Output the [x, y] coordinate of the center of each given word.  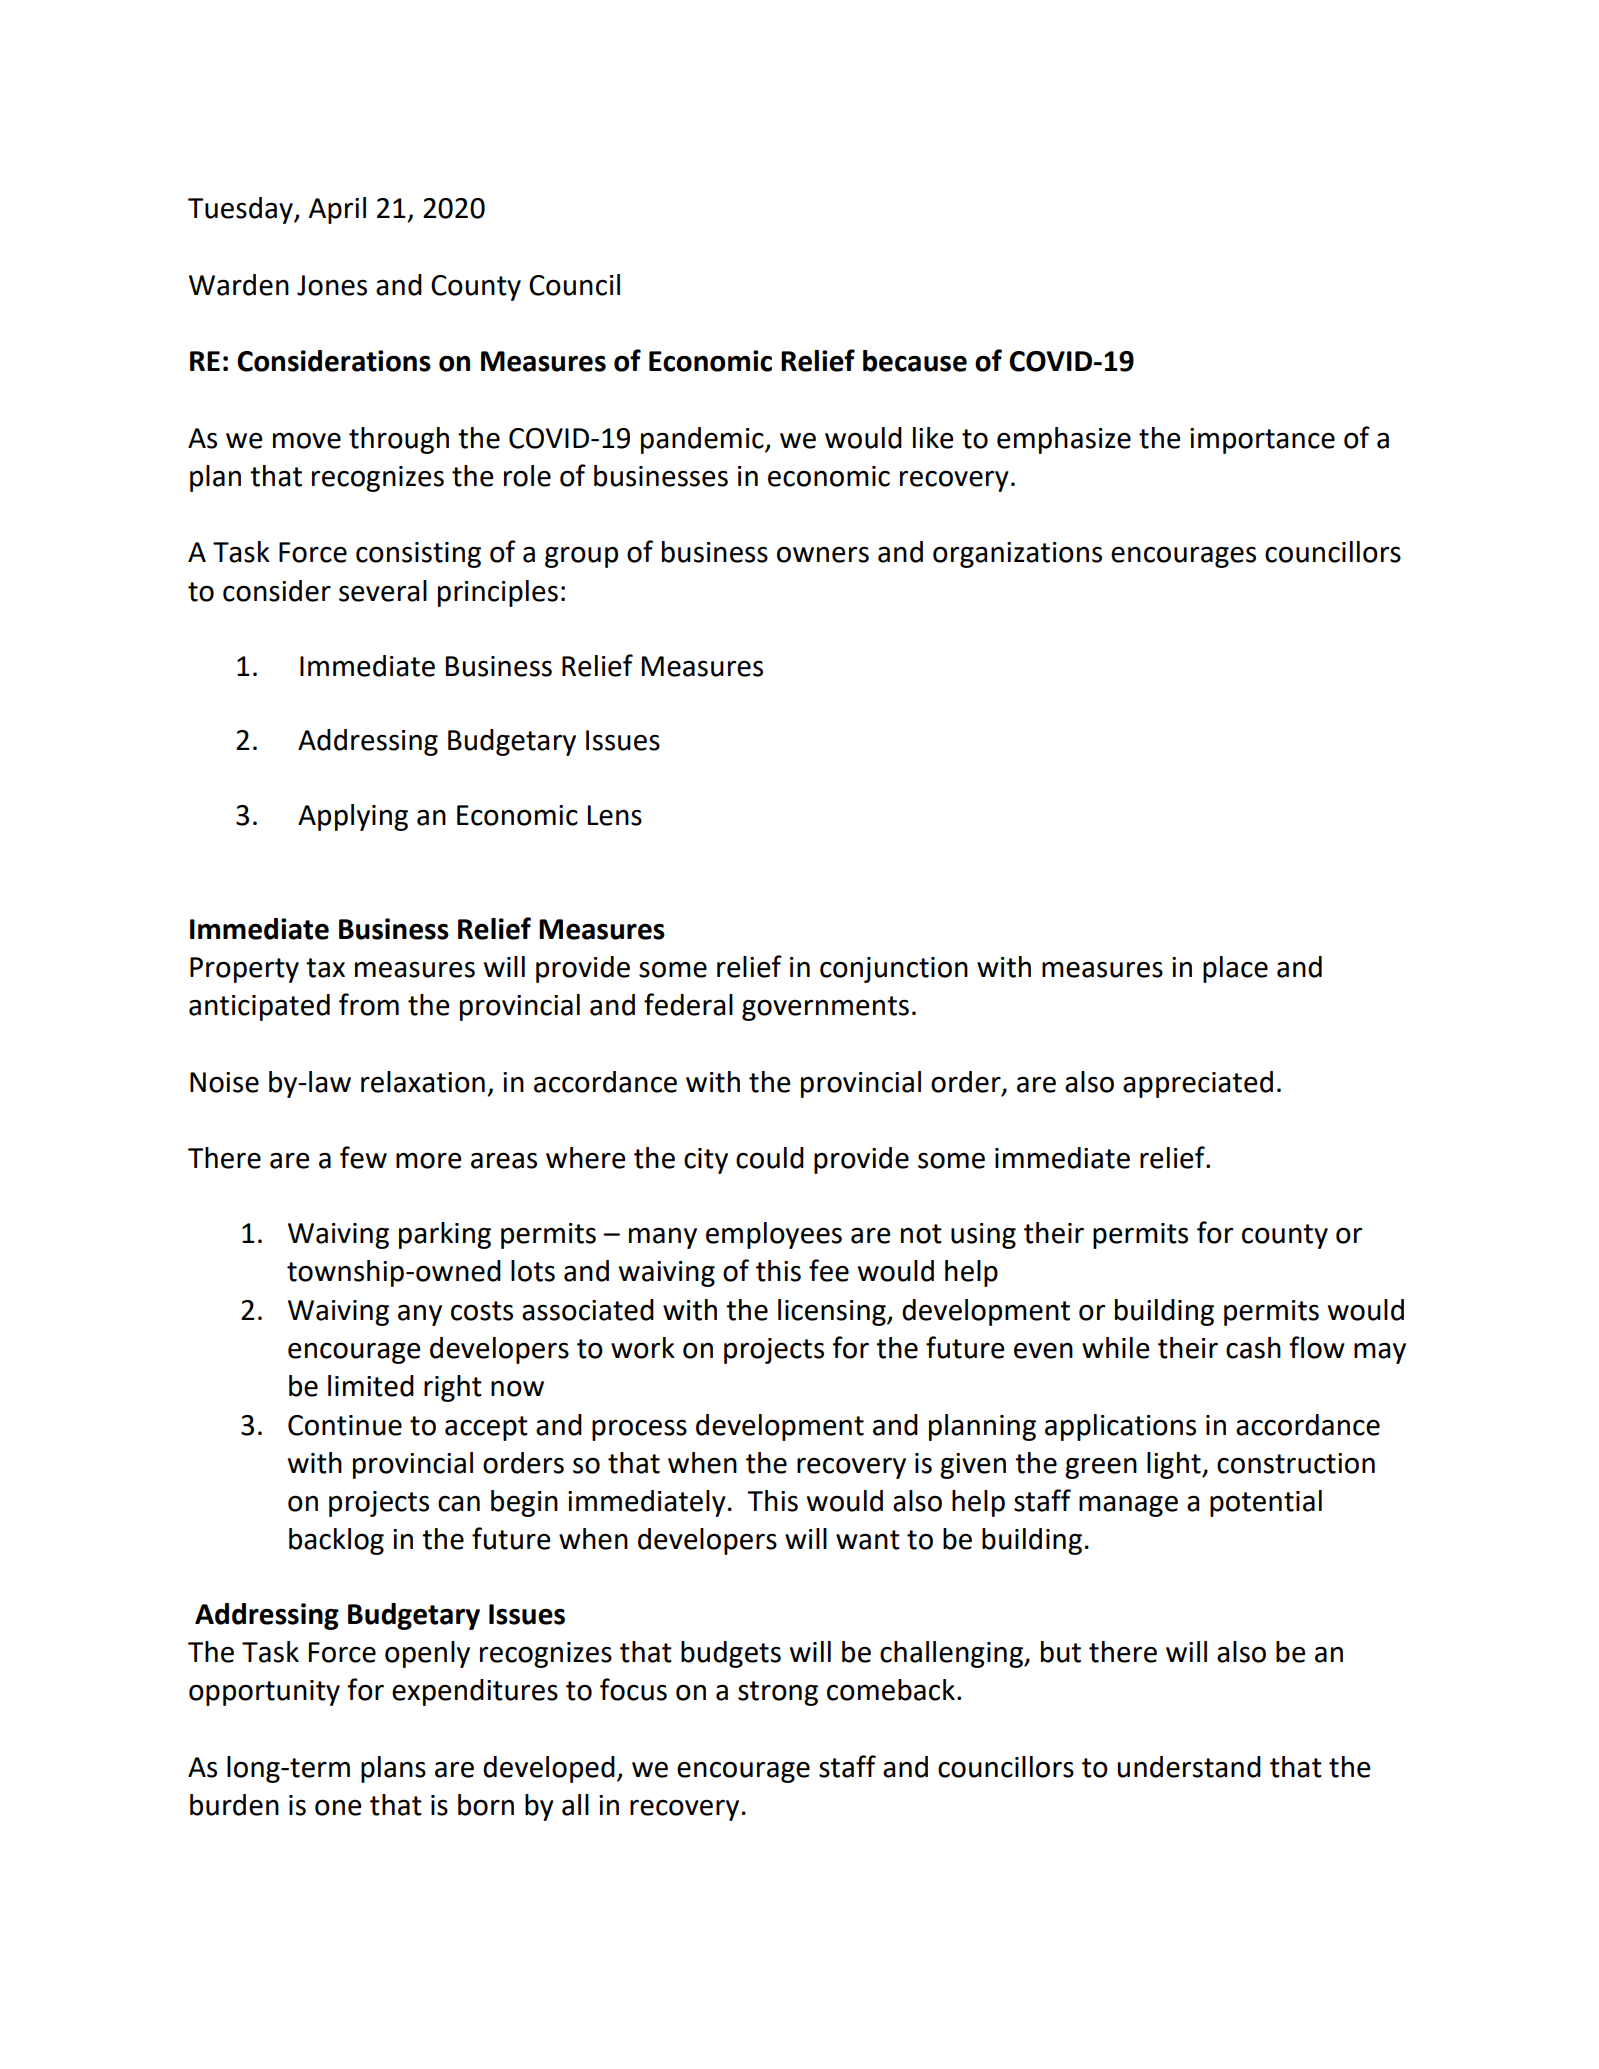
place [1235, 969]
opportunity [264, 1693]
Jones [332, 285]
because [915, 361]
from [369, 1004]
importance [1262, 441]
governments [825, 1008]
